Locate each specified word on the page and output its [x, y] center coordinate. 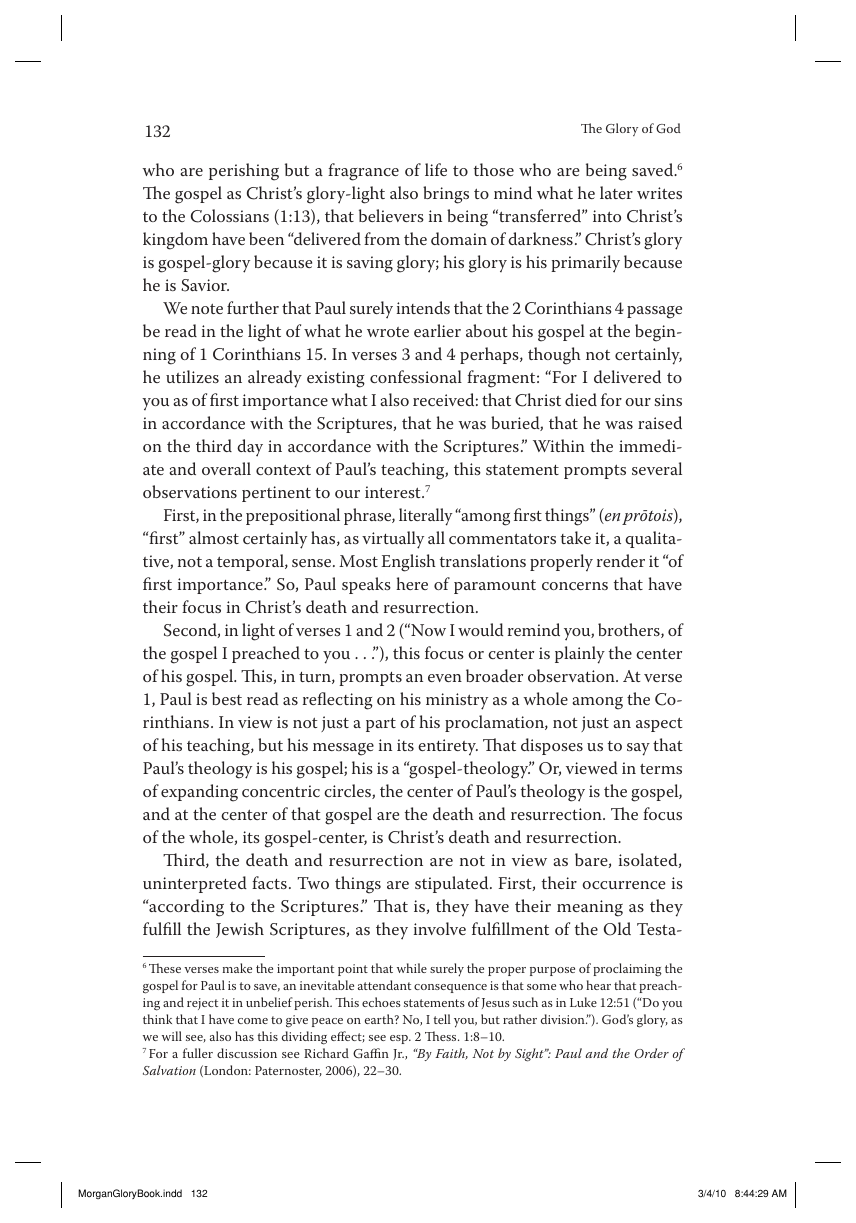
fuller [198, 1053]
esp [400, 1039]
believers [391, 215]
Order [651, 1053]
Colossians [230, 216]
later [616, 192]
